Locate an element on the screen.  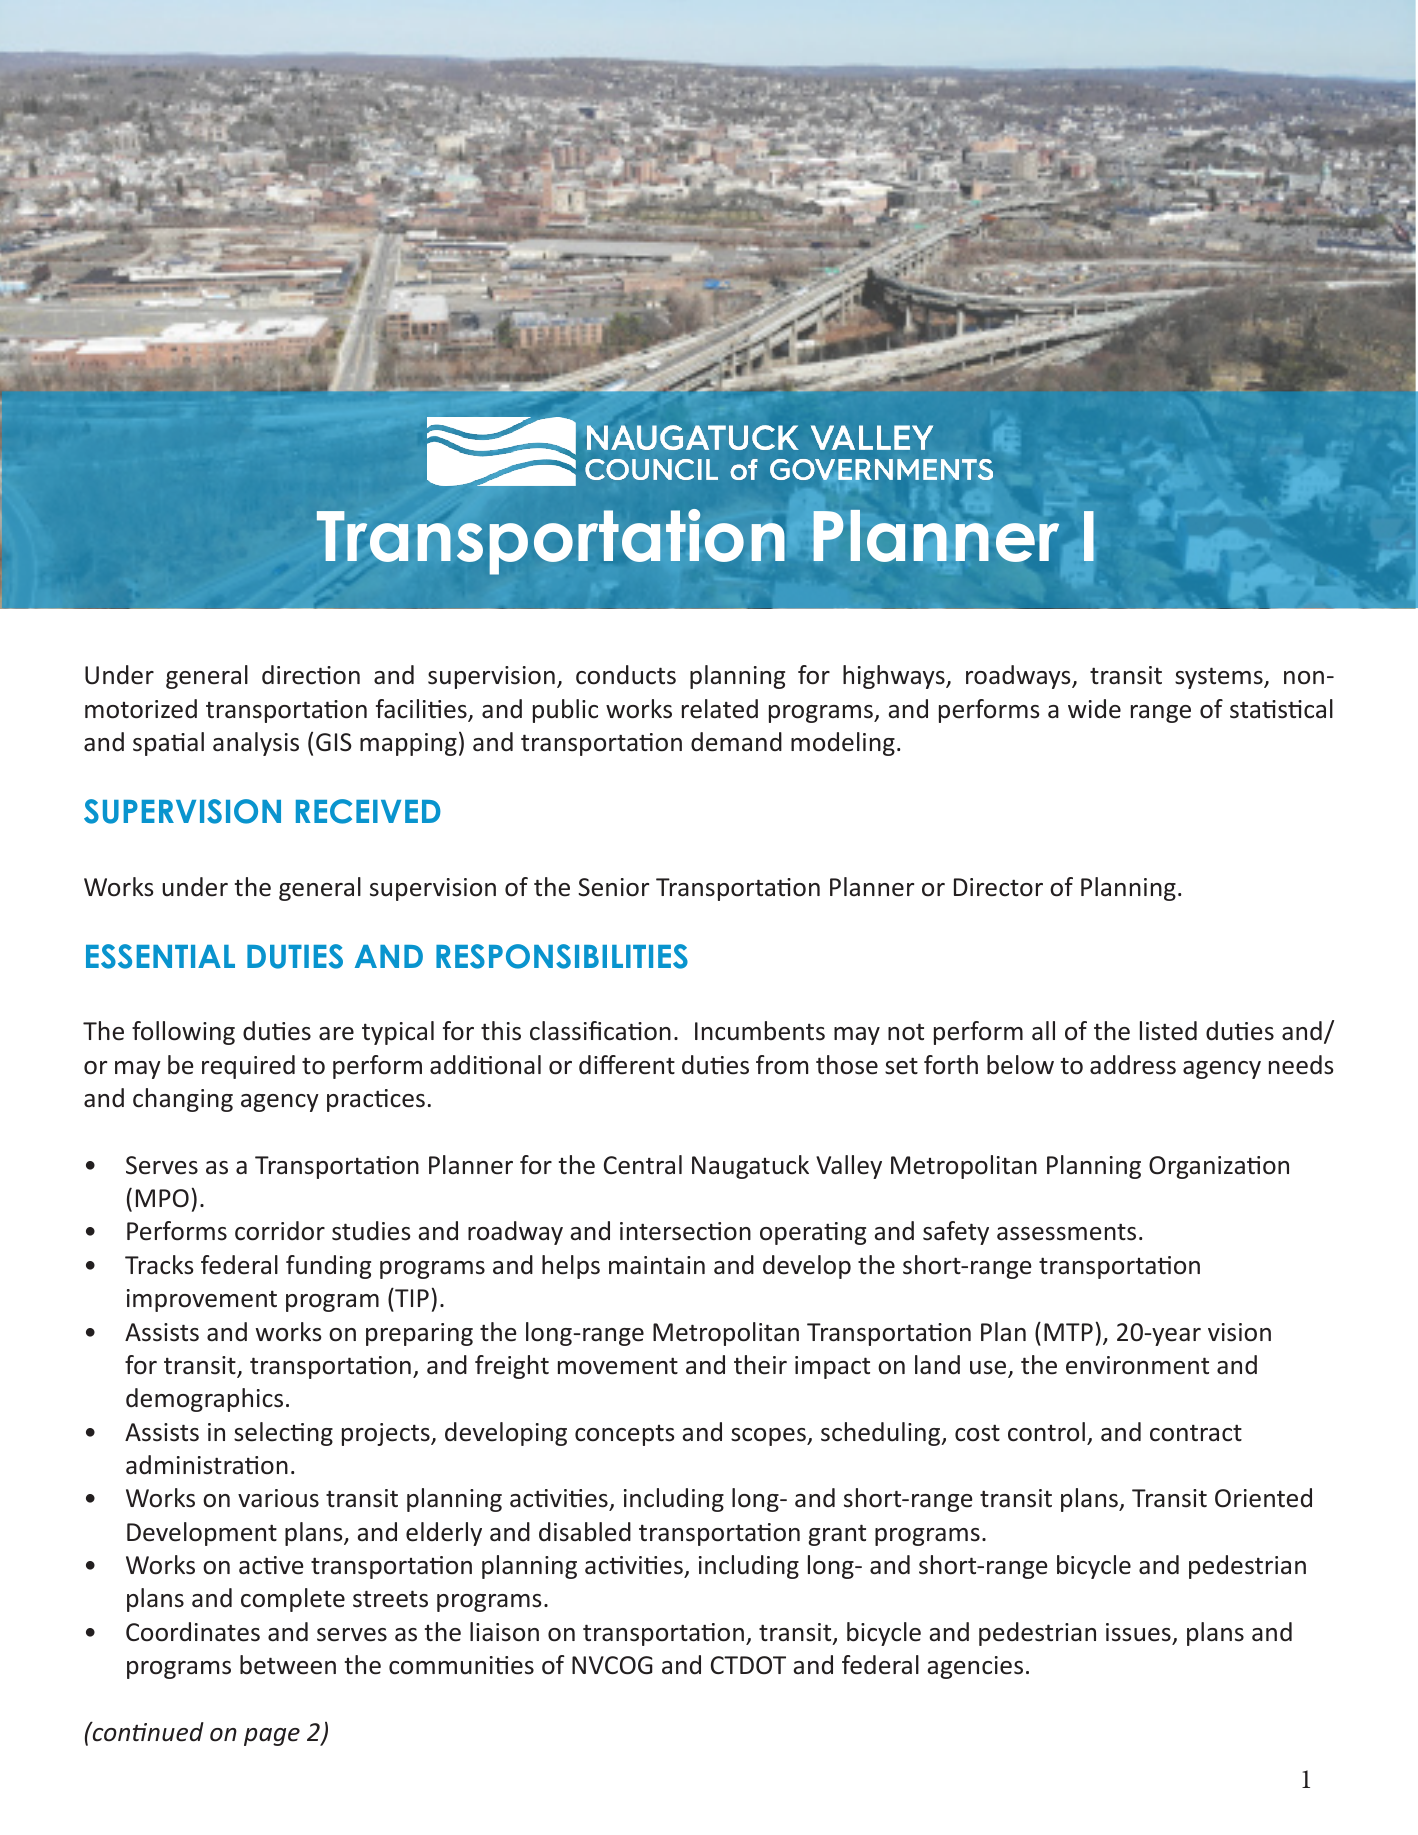
Incumbents is located at coordinates (760, 1031).
